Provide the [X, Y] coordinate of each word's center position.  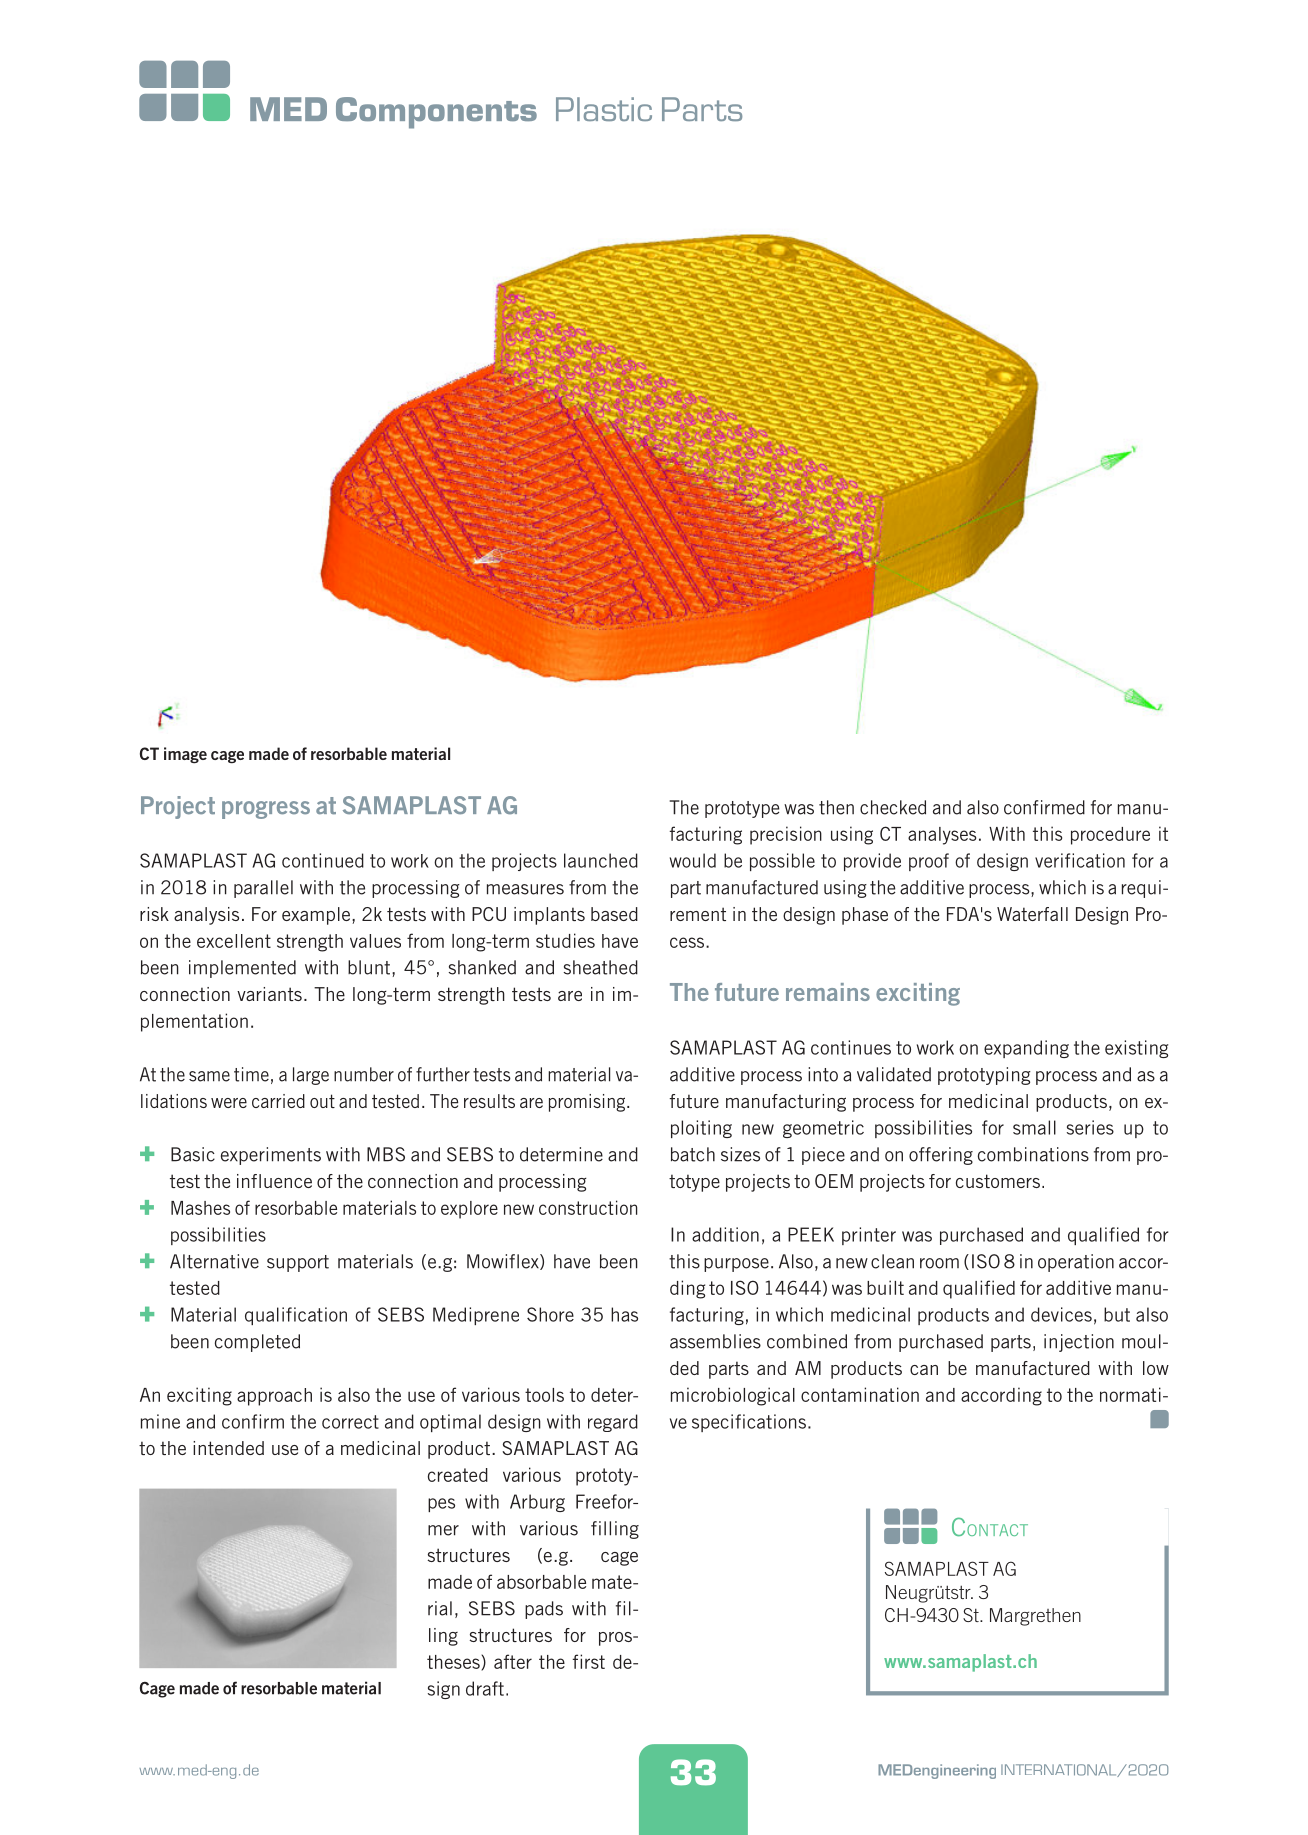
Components [436, 113]
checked [893, 807]
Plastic [604, 109]
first [588, 1661]
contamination [860, 1394]
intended [228, 1448]
